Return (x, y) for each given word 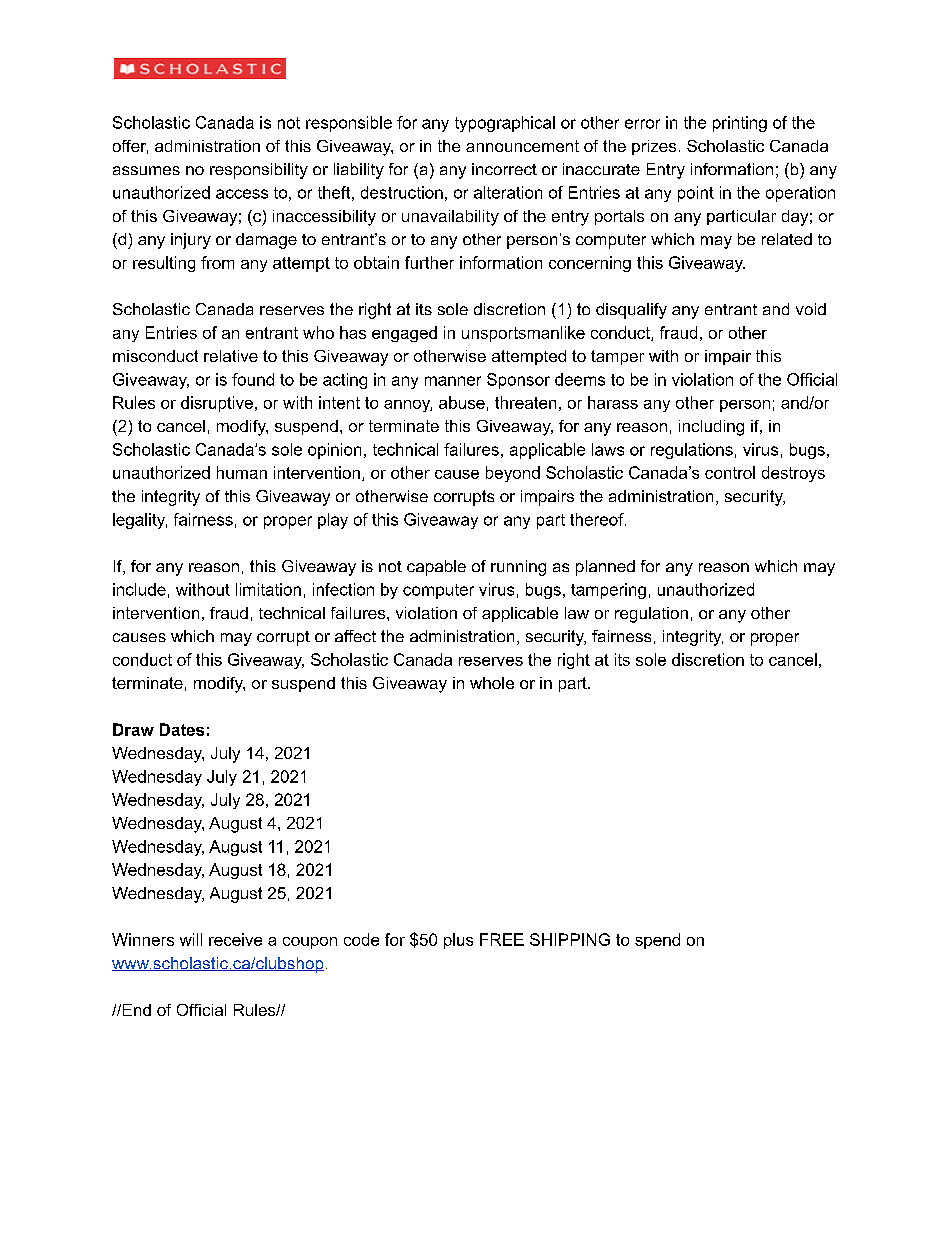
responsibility (259, 171)
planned (605, 568)
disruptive (217, 404)
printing (740, 124)
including (711, 428)
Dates (182, 729)
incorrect (504, 169)
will (191, 939)
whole (492, 683)
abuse (462, 402)
